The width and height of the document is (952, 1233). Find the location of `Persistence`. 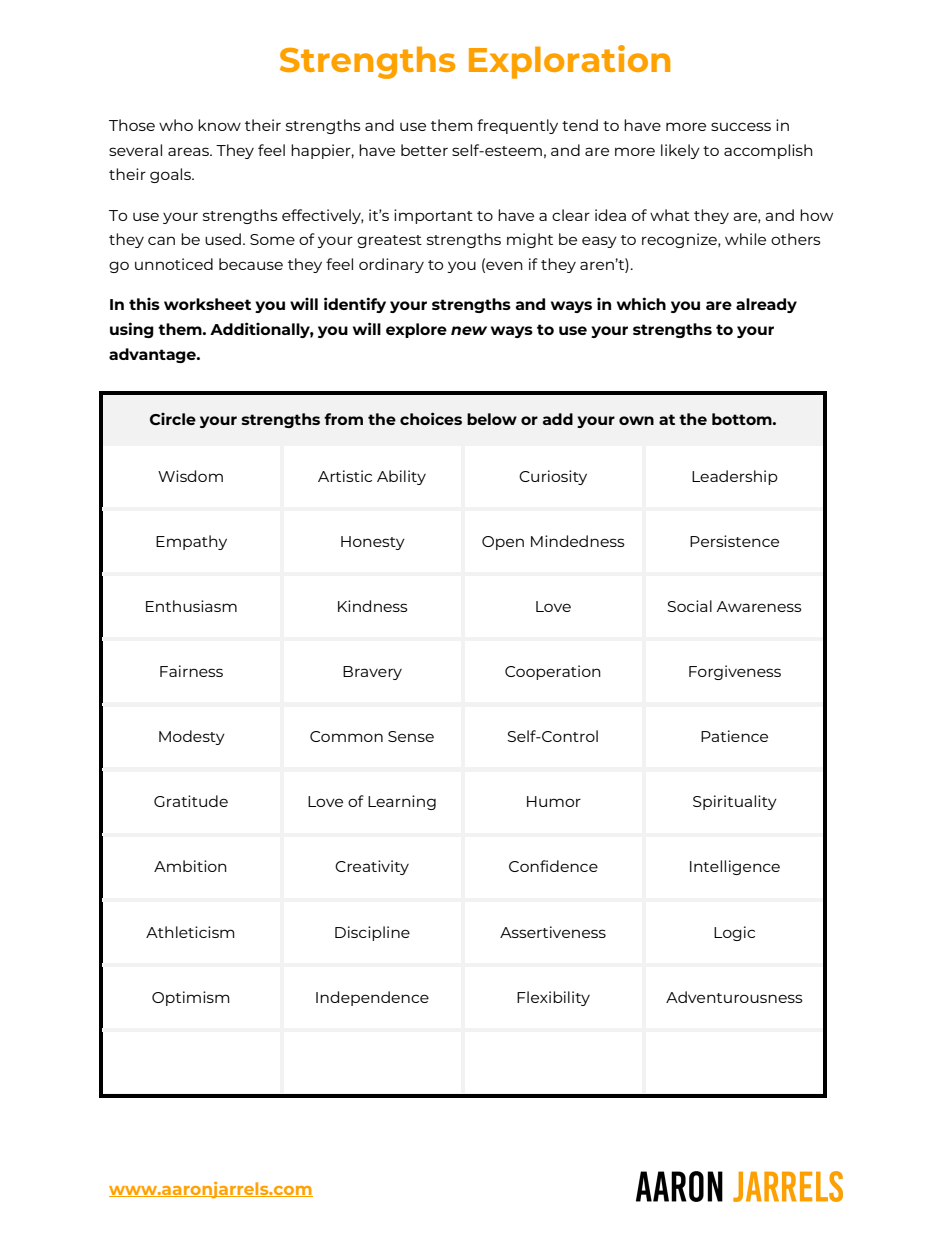

Persistence is located at coordinates (734, 541).
